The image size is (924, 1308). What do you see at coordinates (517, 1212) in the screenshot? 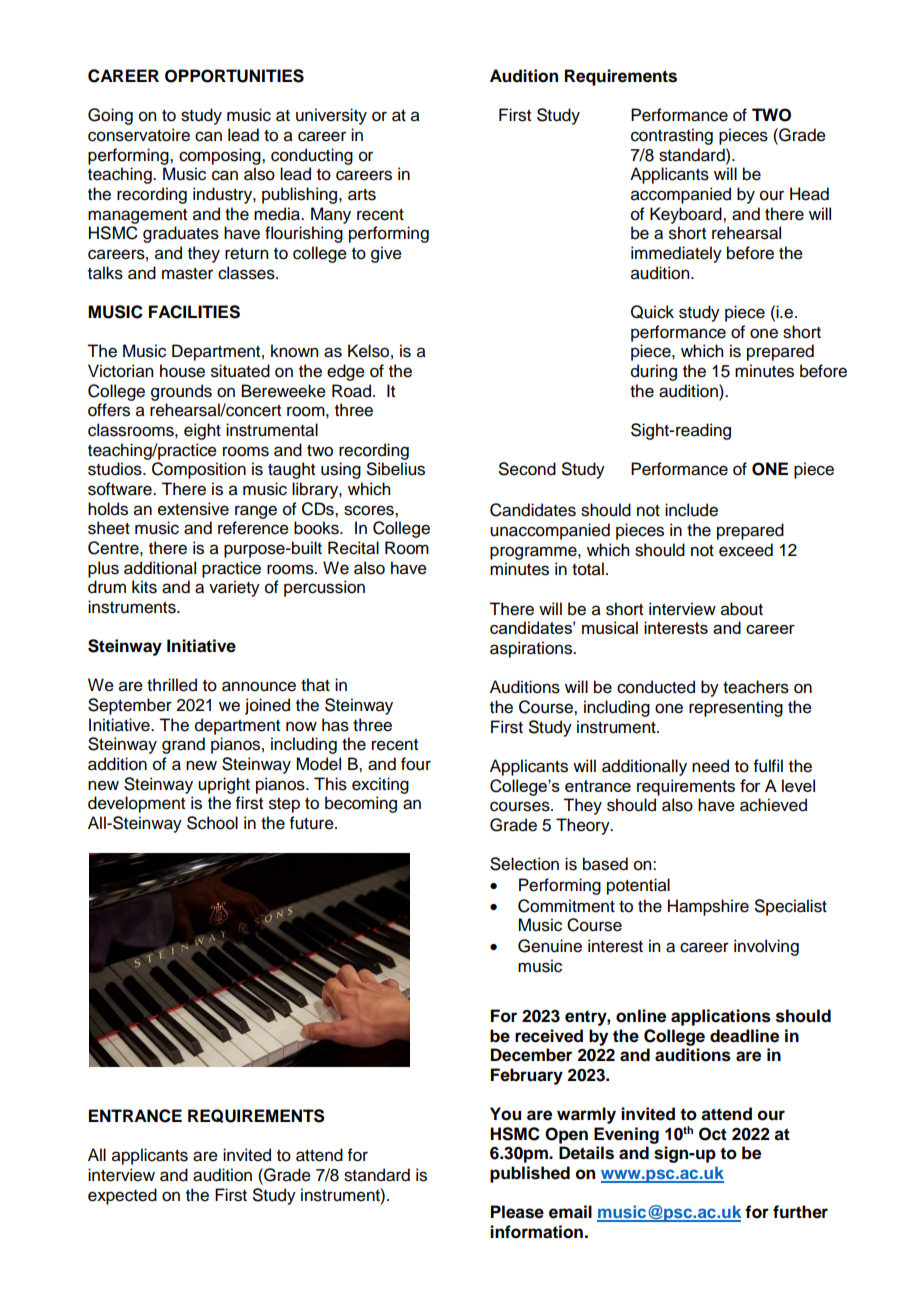
I see `Please` at bounding box center [517, 1212].
